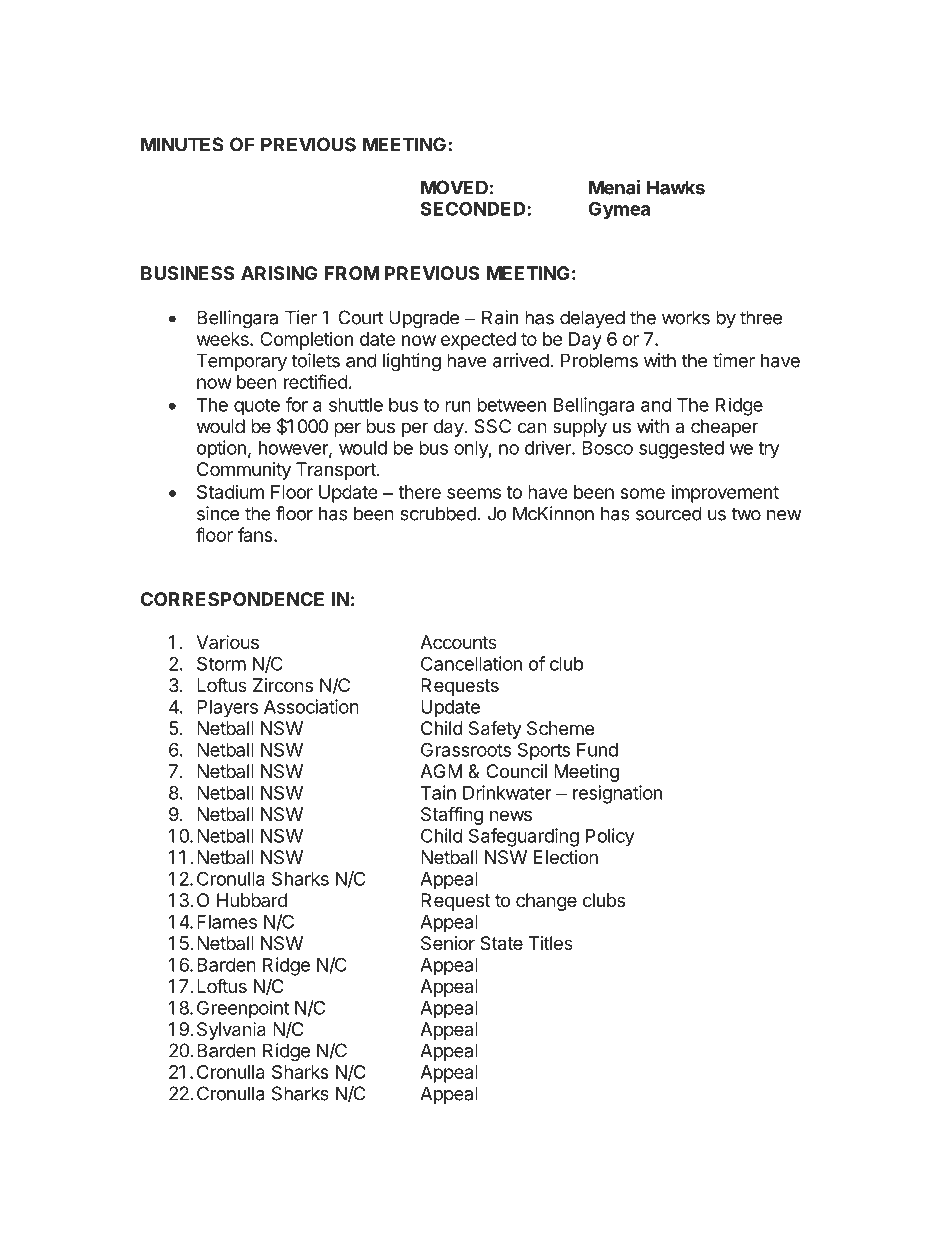 This image has width=952, height=1233. Describe the element at coordinates (501, 943) in the image. I see `State` at that location.
